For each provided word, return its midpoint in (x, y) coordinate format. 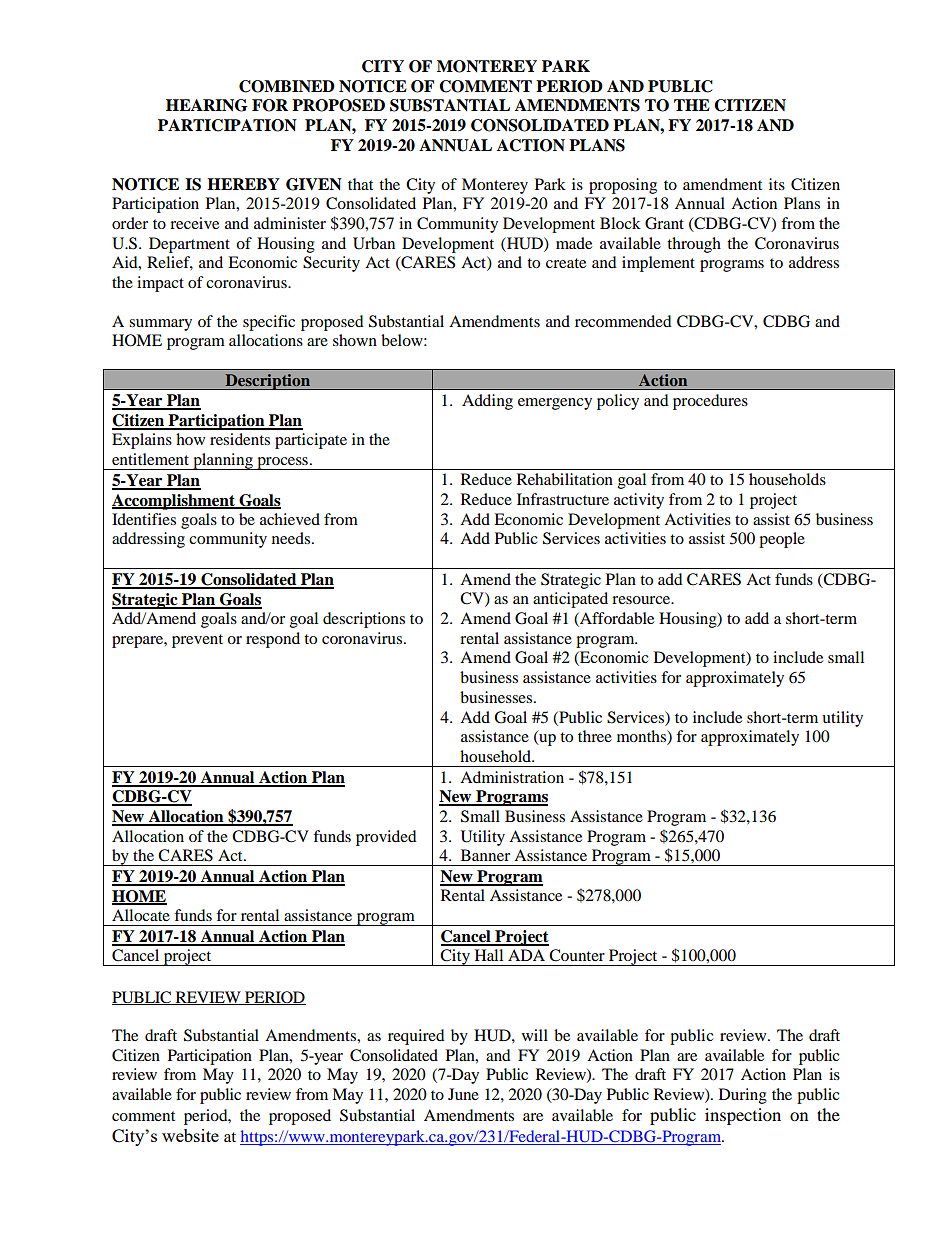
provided (386, 838)
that (360, 184)
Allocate (141, 915)
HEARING (207, 105)
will (535, 1035)
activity (639, 501)
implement (658, 264)
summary (160, 325)
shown (355, 340)
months (642, 737)
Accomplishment (174, 502)
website (190, 1135)
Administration (512, 777)
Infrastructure (563, 499)
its (777, 184)
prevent (197, 641)
